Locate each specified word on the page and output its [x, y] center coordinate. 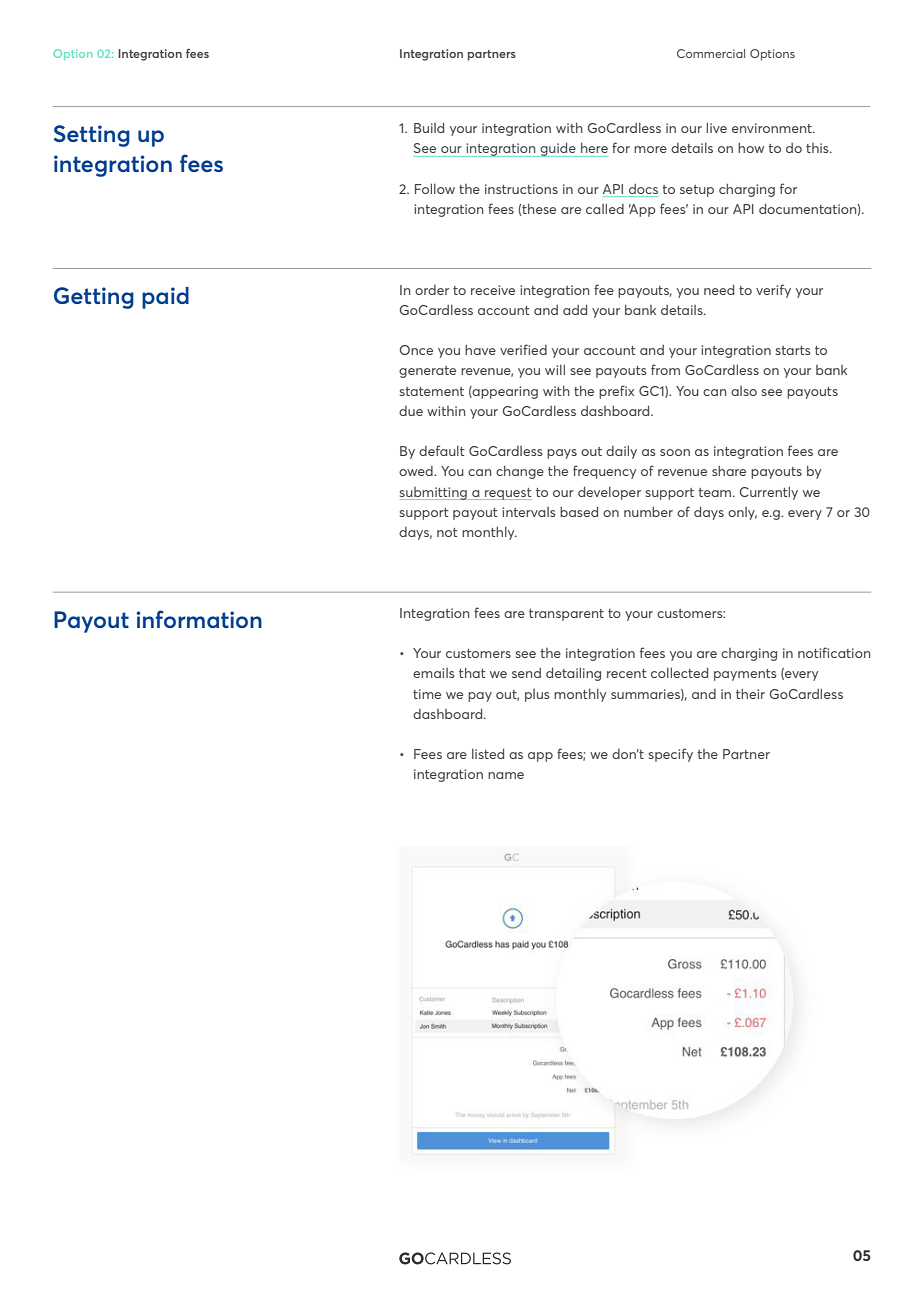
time [427, 694]
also [744, 391]
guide [558, 150]
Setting [92, 136]
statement [432, 391]
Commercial [711, 53]
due [411, 411]
